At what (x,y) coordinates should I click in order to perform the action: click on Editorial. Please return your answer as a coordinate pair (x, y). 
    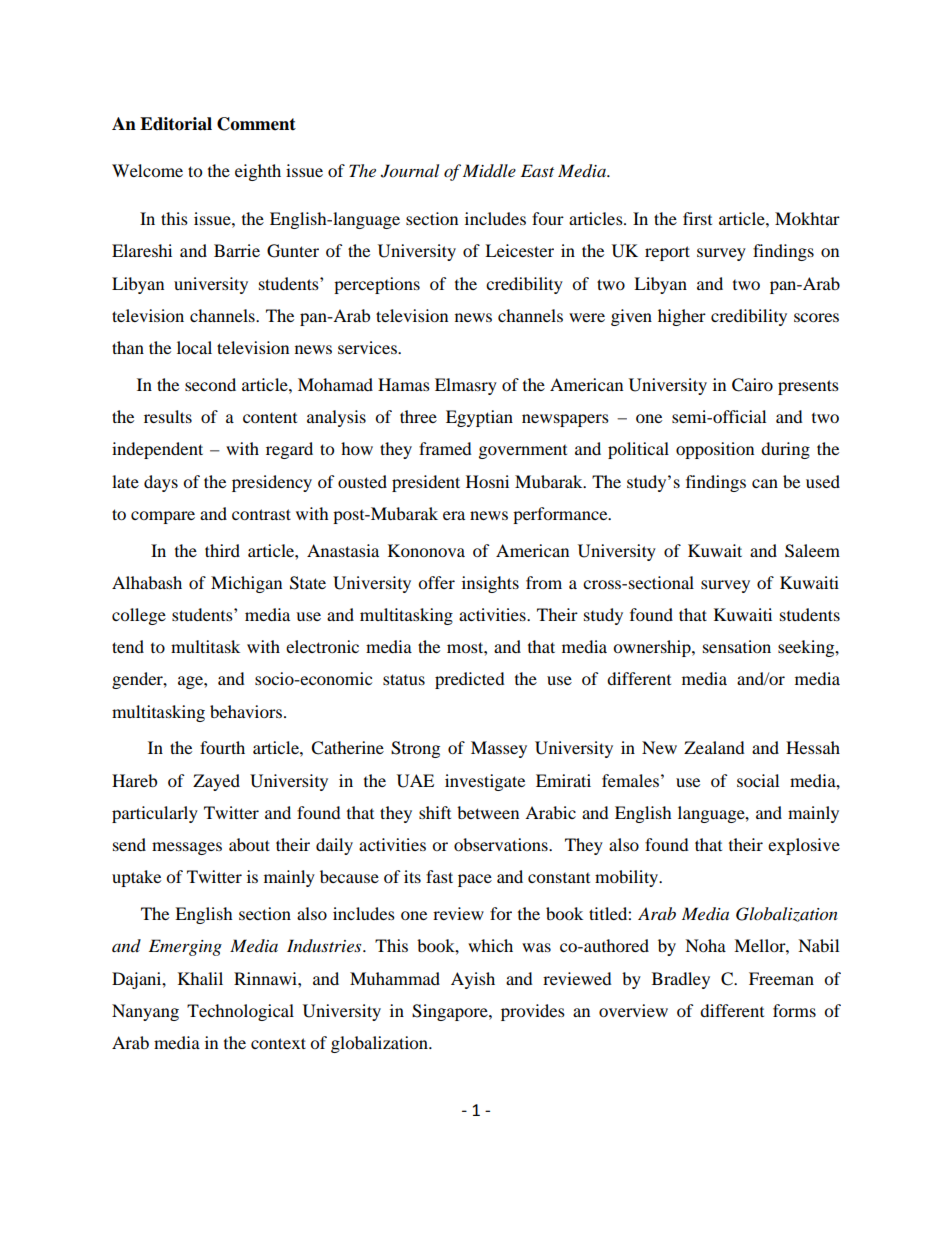
    Looking at the image, I should click on (176, 124).
